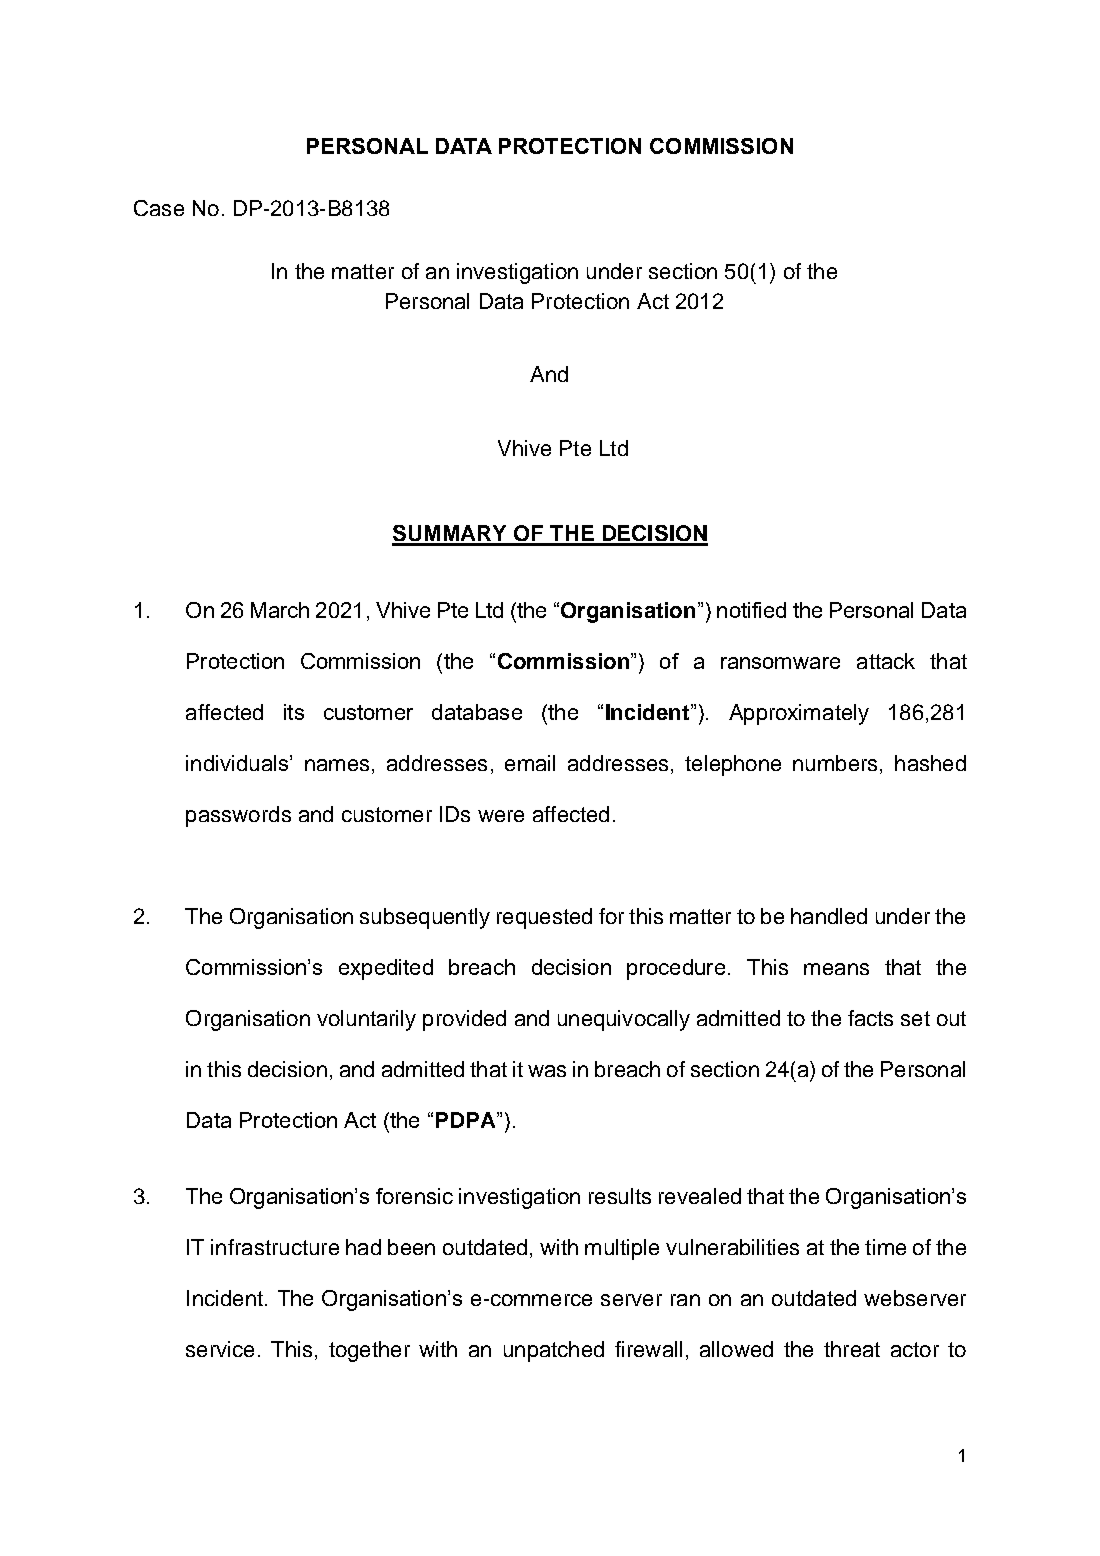 This screenshot has height=1556, width=1100. What do you see at coordinates (751, 610) in the screenshot?
I see `notified` at bounding box center [751, 610].
